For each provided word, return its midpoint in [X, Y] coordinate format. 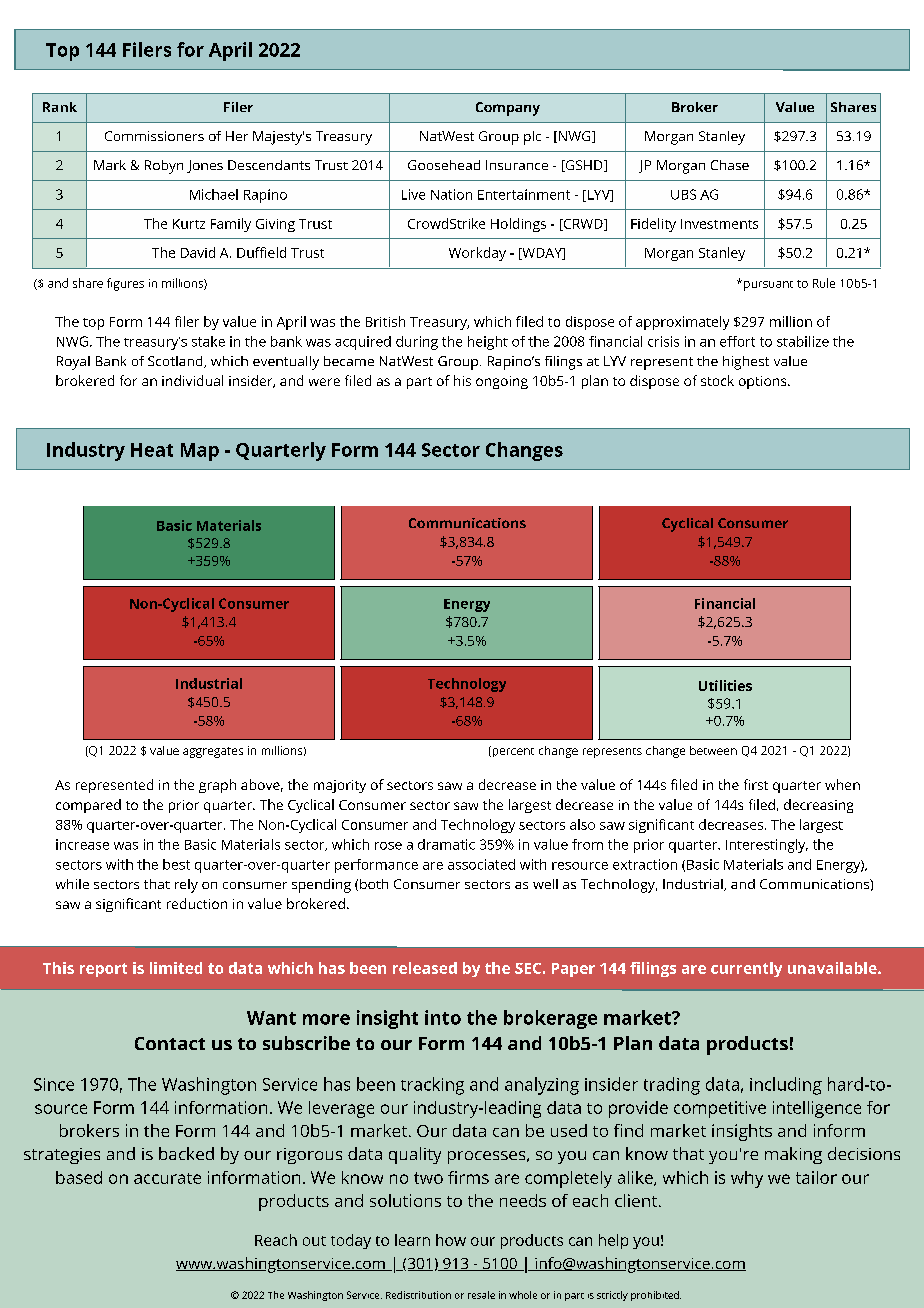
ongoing [502, 382]
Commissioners [154, 136]
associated [481, 864]
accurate [167, 1178]
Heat [152, 450]
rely [186, 886]
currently [746, 969]
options [762, 382]
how [451, 1240]
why [747, 1179]
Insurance [517, 165]
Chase [730, 165]
